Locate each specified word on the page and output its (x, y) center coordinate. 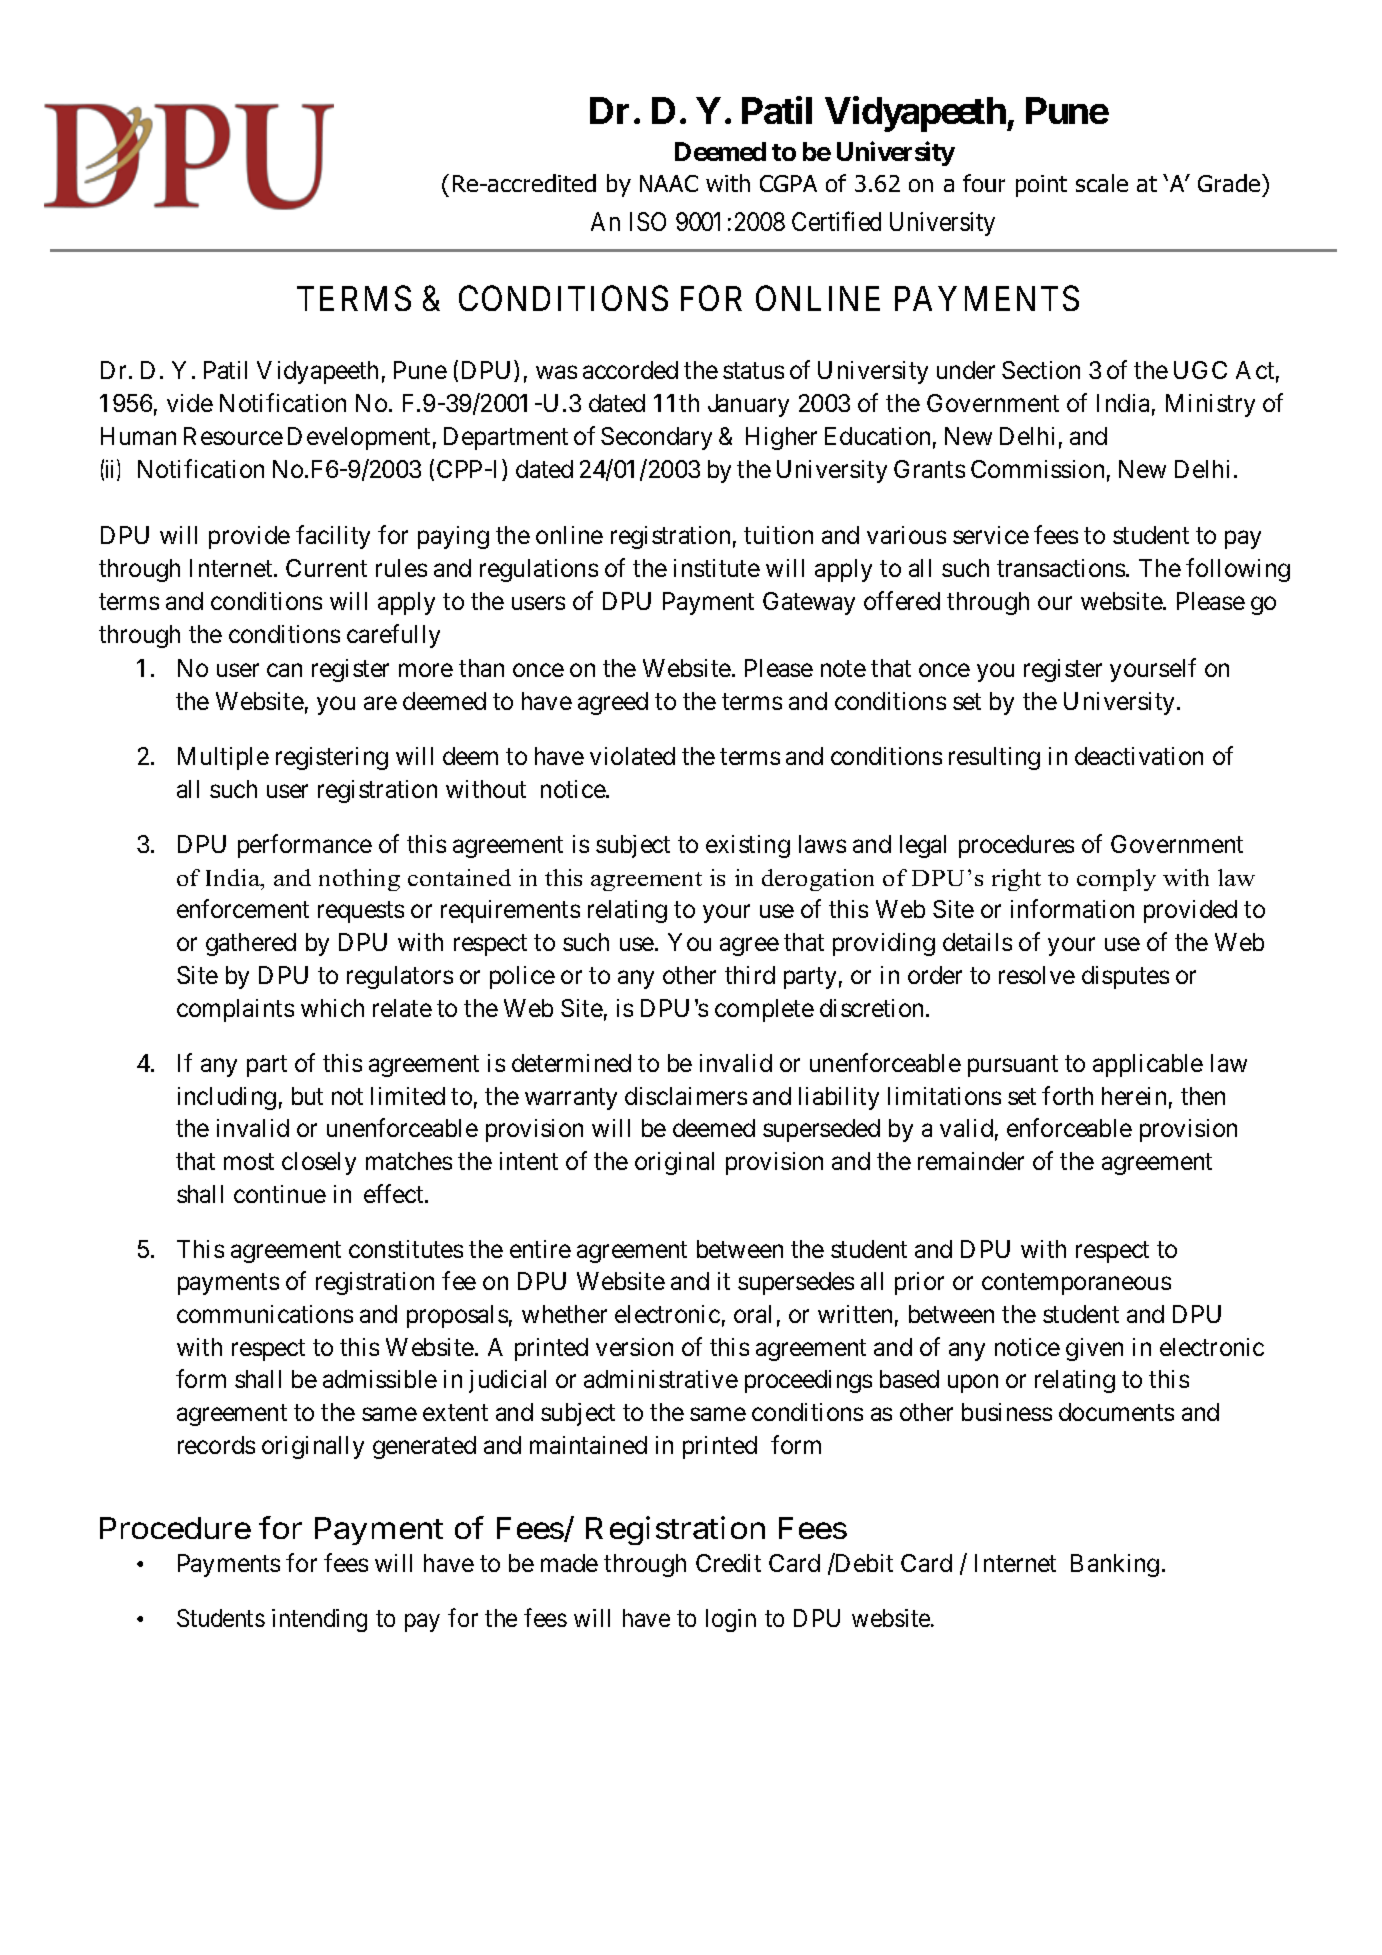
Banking (1115, 1565)
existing (748, 846)
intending (319, 1620)
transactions (1061, 568)
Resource (233, 436)
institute (717, 568)
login (731, 1620)
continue (280, 1194)
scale (1102, 183)
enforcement (243, 909)
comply (1116, 880)
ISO (648, 221)
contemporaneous (1076, 1284)
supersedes (796, 1283)
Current (326, 568)
